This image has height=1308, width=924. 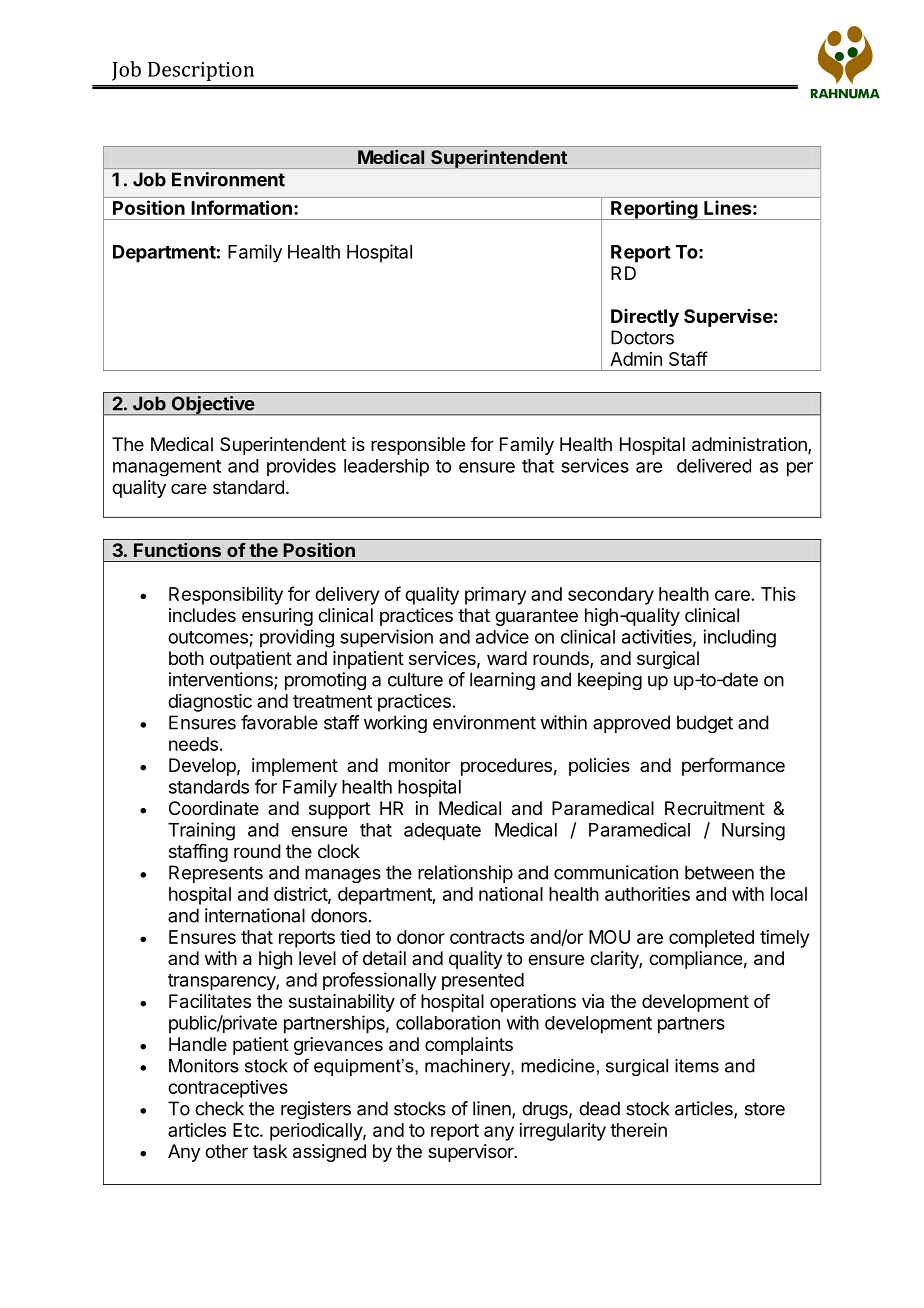 I want to click on including, so click(x=739, y=638).
